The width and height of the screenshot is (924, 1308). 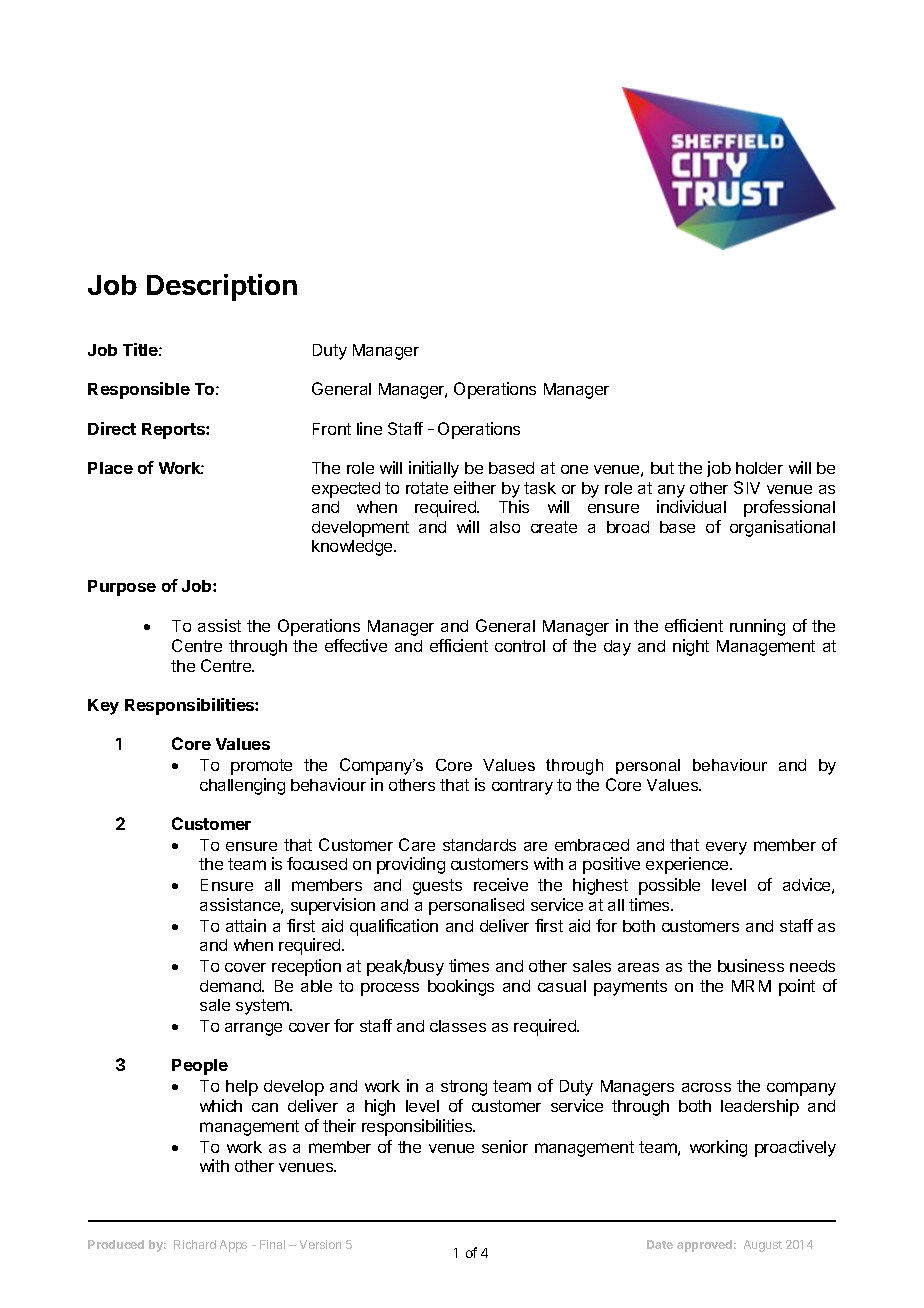 I want to click on August, so click(x=763, y=1246).
